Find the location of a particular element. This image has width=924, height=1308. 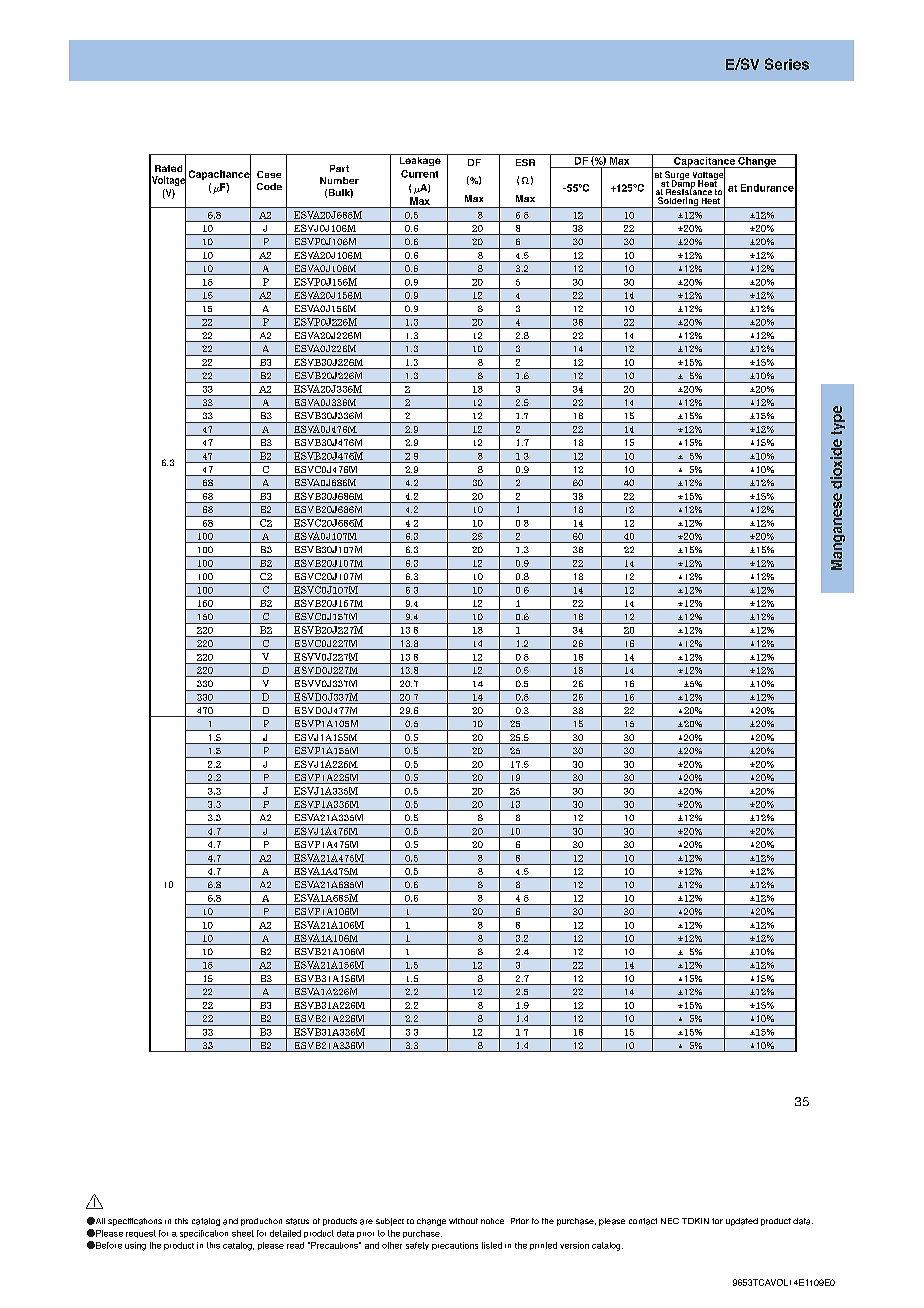

ESR is located at coordinates (525, 162).
